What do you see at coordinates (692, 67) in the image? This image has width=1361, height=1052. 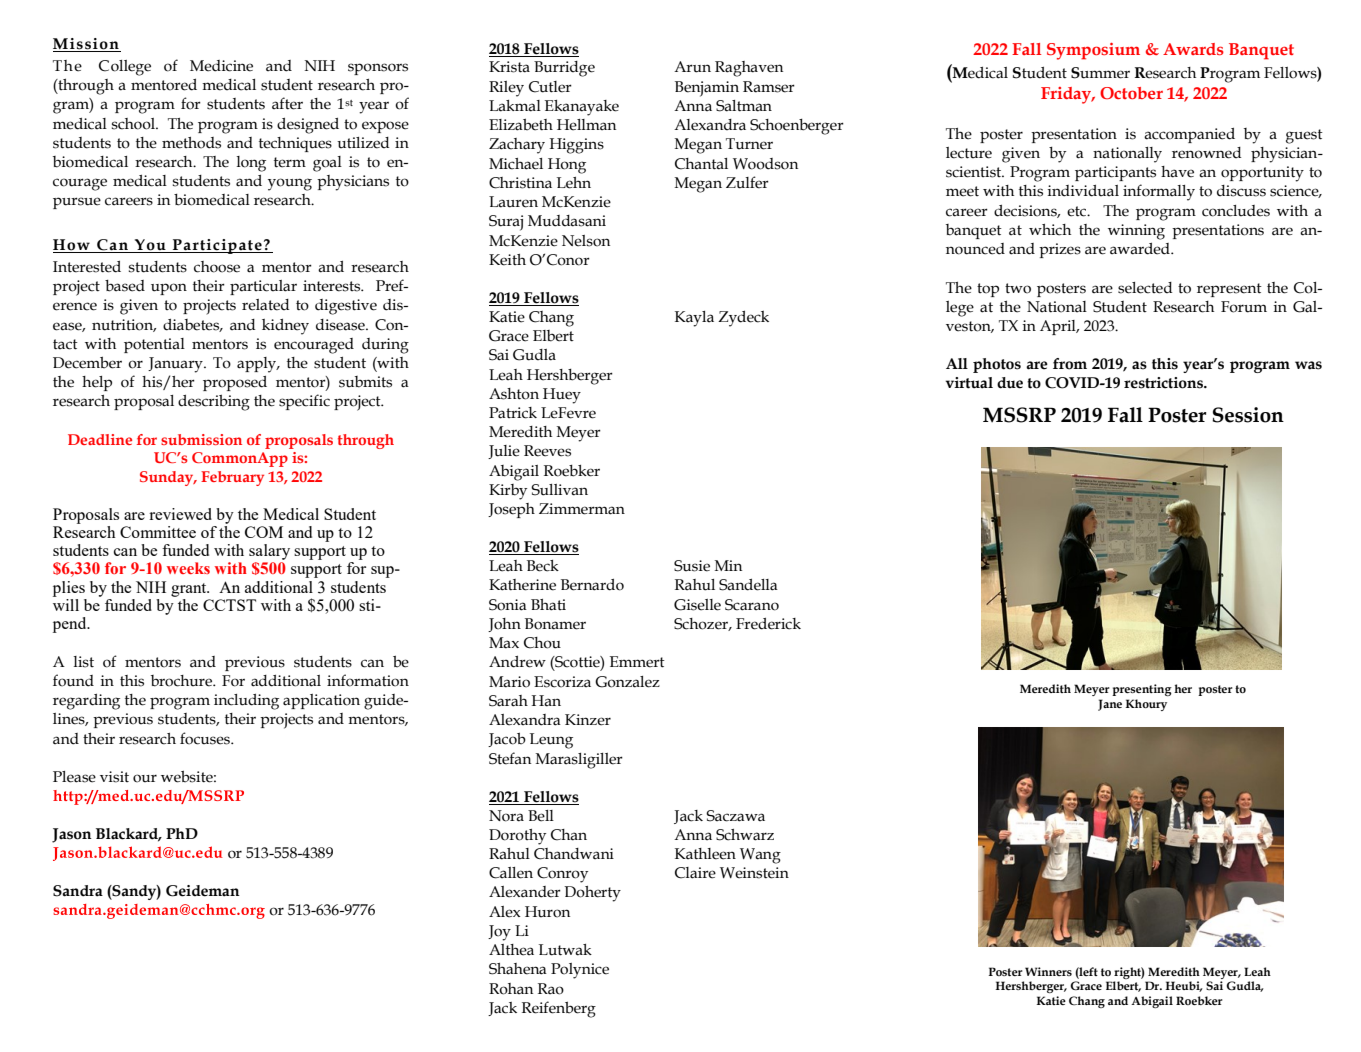 I see `Arun` at bounding box center [692, 67].
